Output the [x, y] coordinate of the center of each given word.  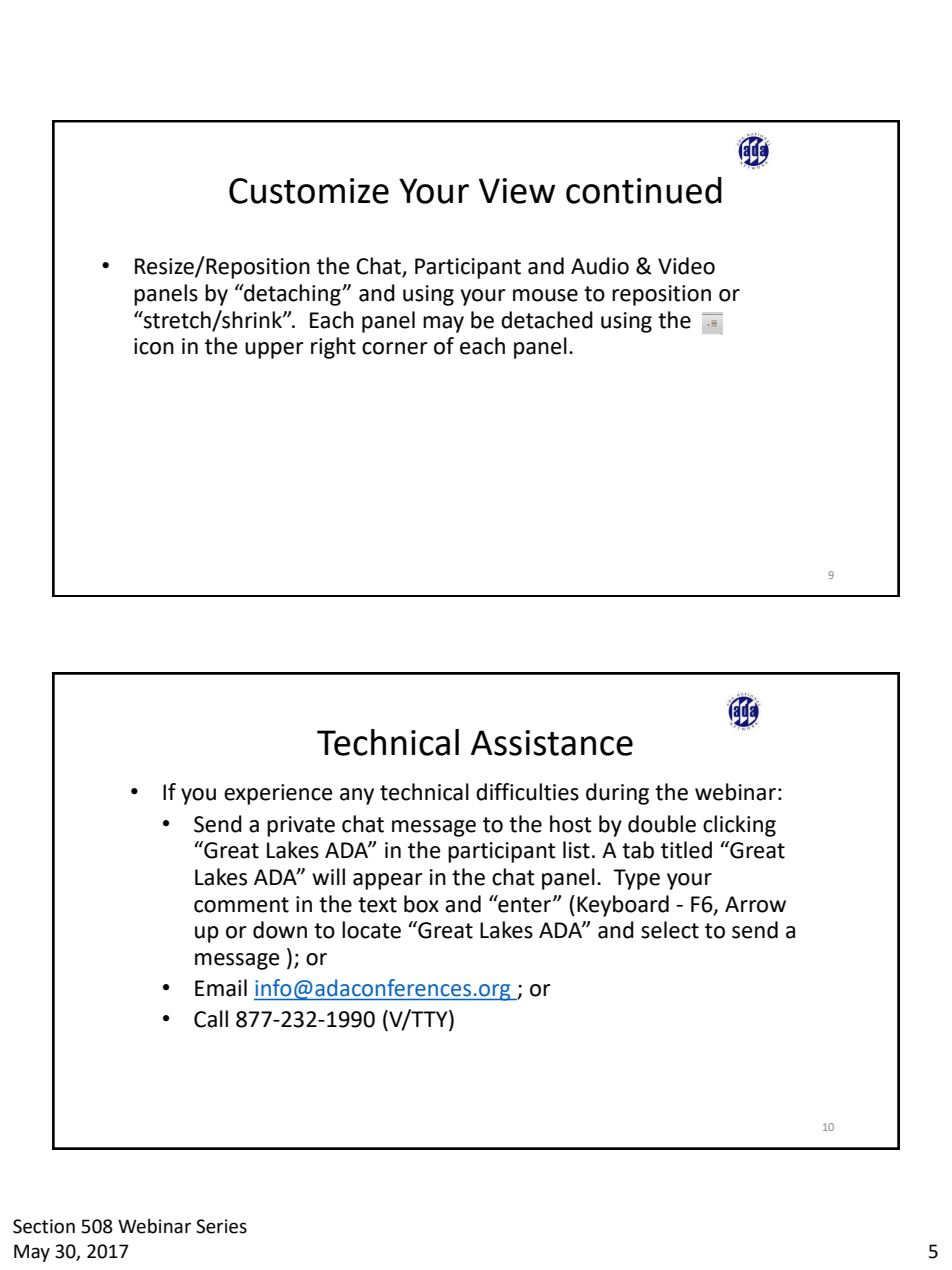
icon [154, 346]
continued [644, 190]
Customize [309, 191]
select [670, 930]
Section [44, 1226]
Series [221, 1226]
